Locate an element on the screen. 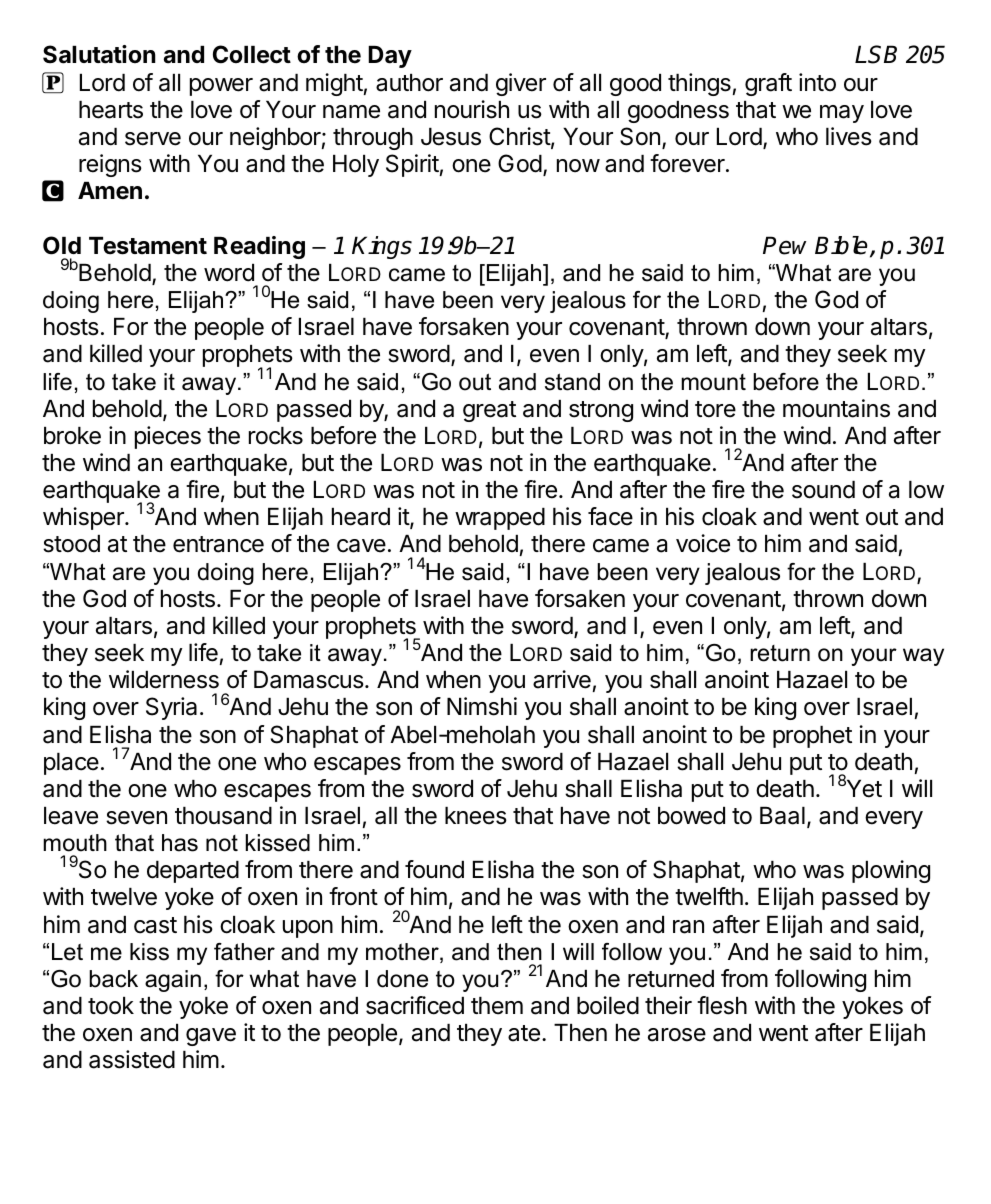  Baal is located at coordinates (782, 816).
